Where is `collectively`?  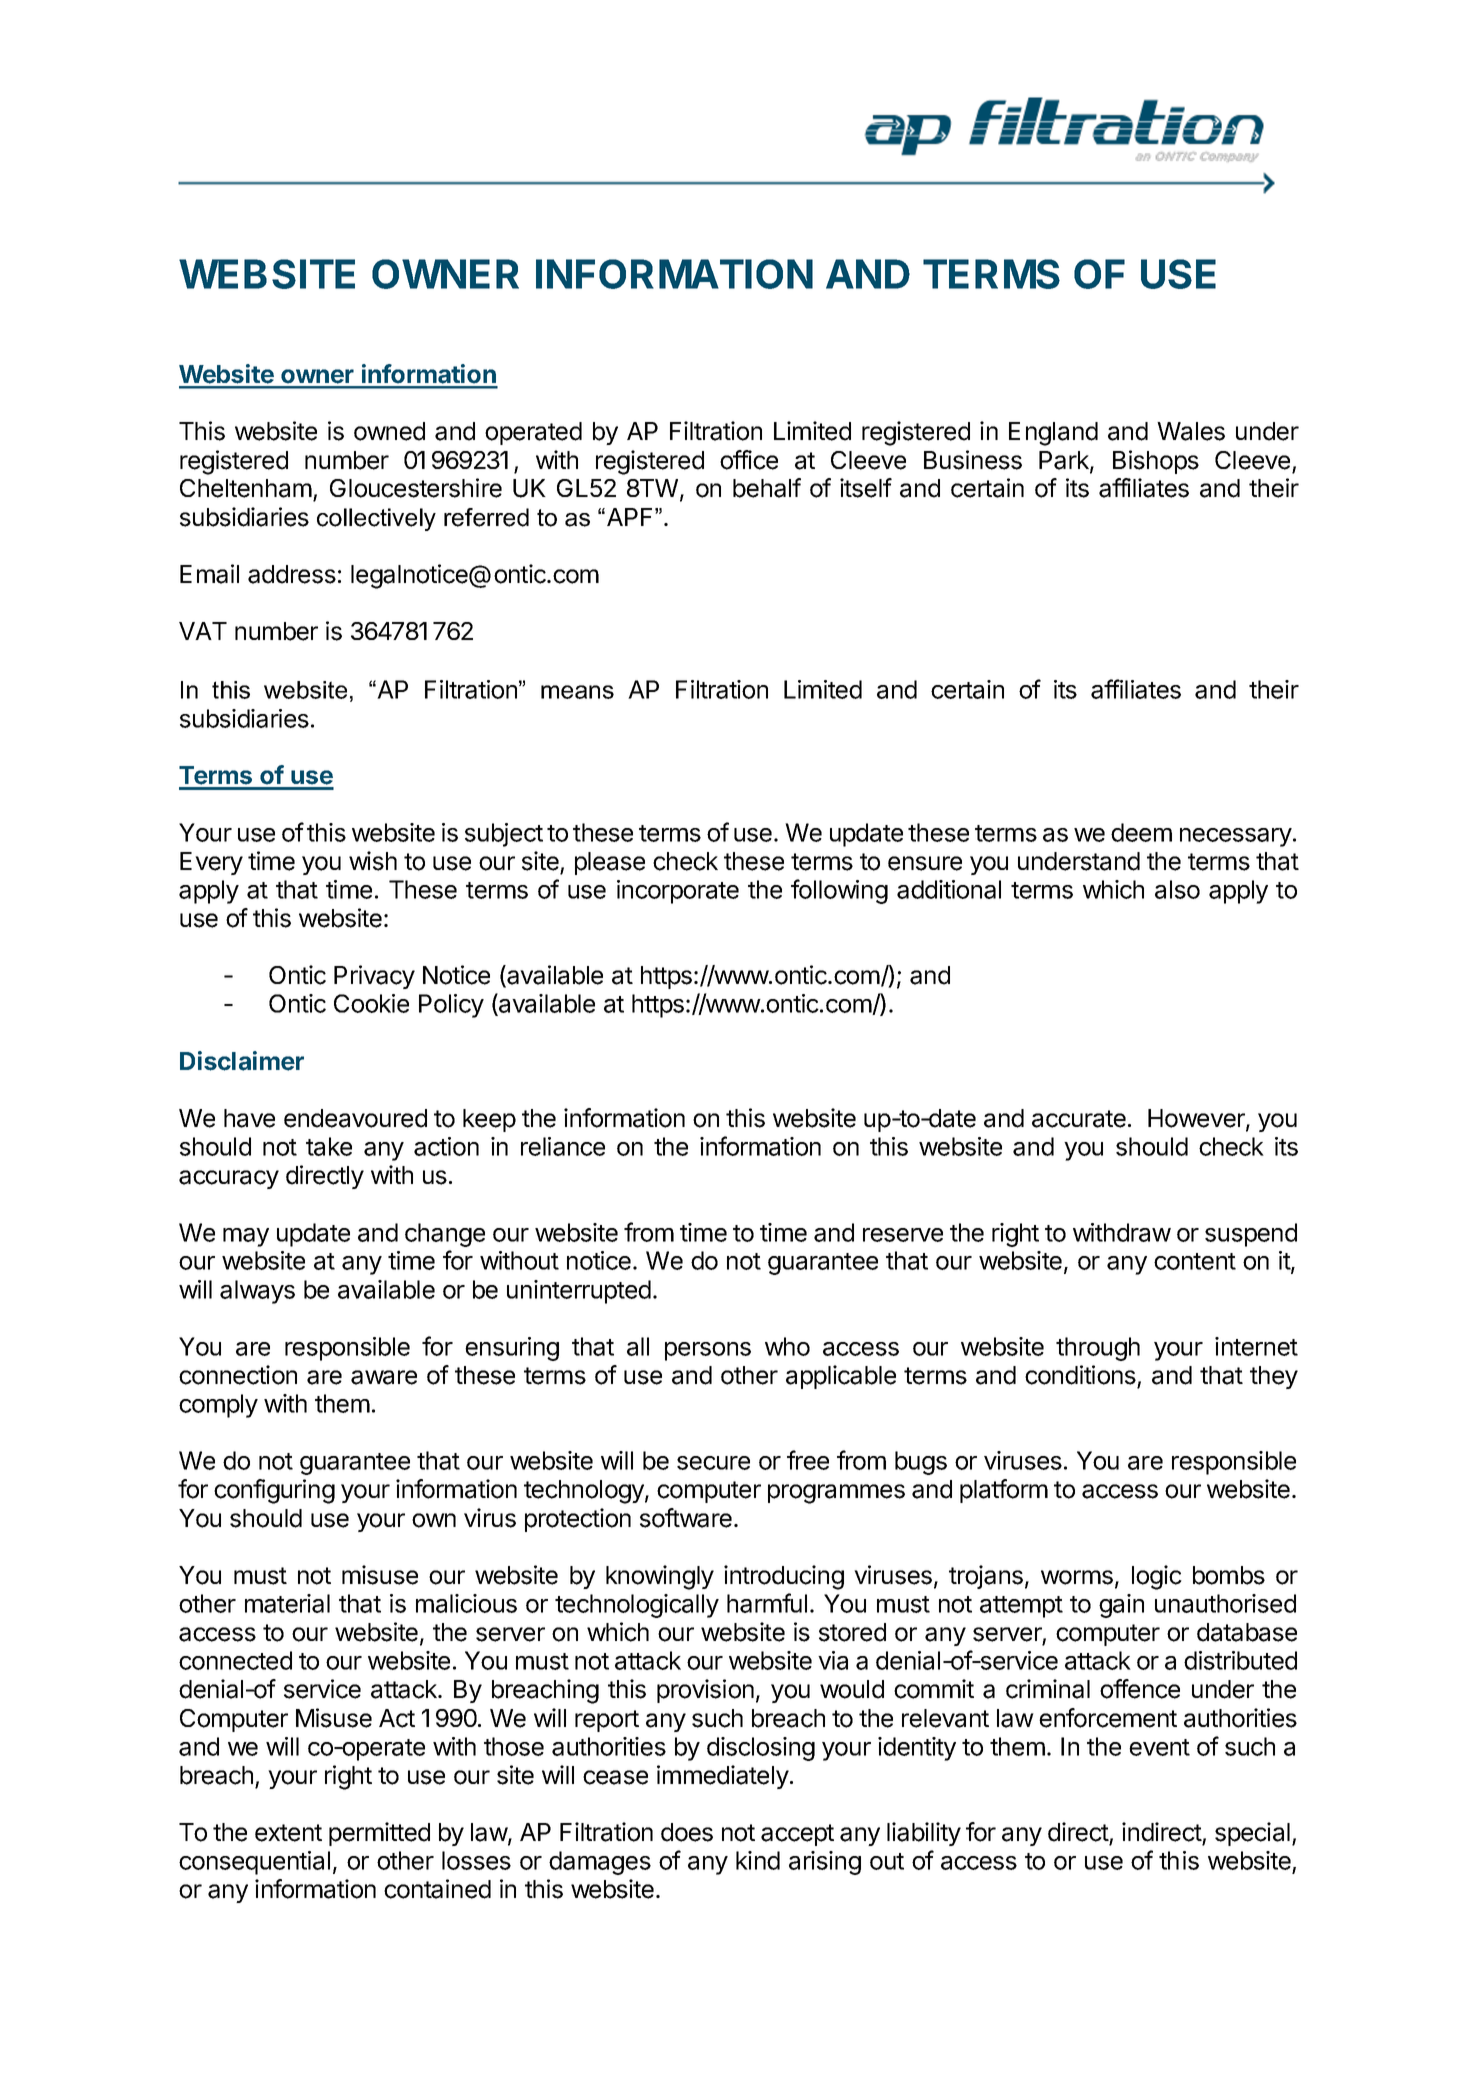
collectively is located at coordinates (376, 519).
